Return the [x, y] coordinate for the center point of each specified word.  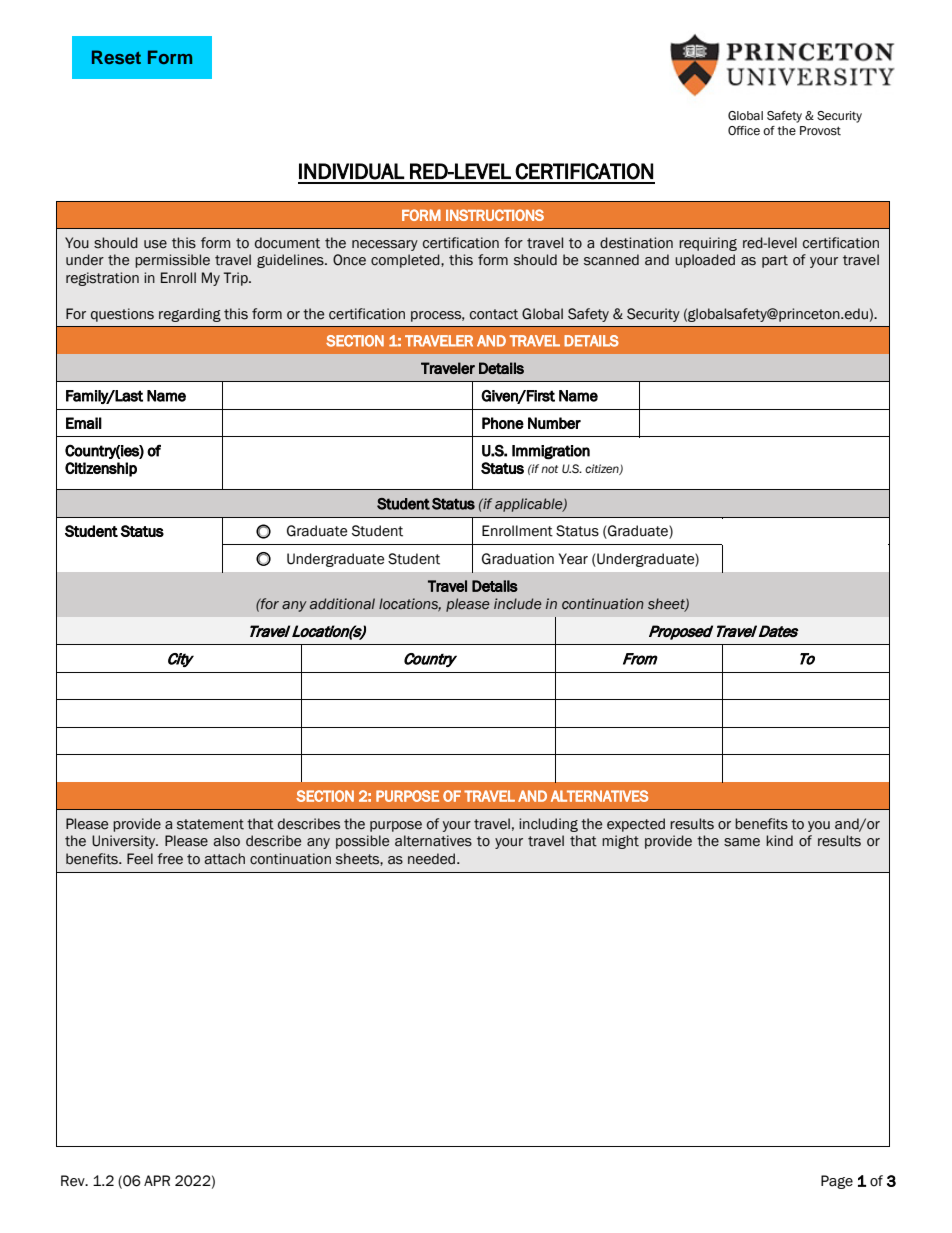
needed [433, 859]
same [742, 842]
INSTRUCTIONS [495, 215]
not [549, 469]
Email [84, 423]
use [155, 244]
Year [573, 559]
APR [157, 1180]
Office [744, 130]
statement [210, 824]
